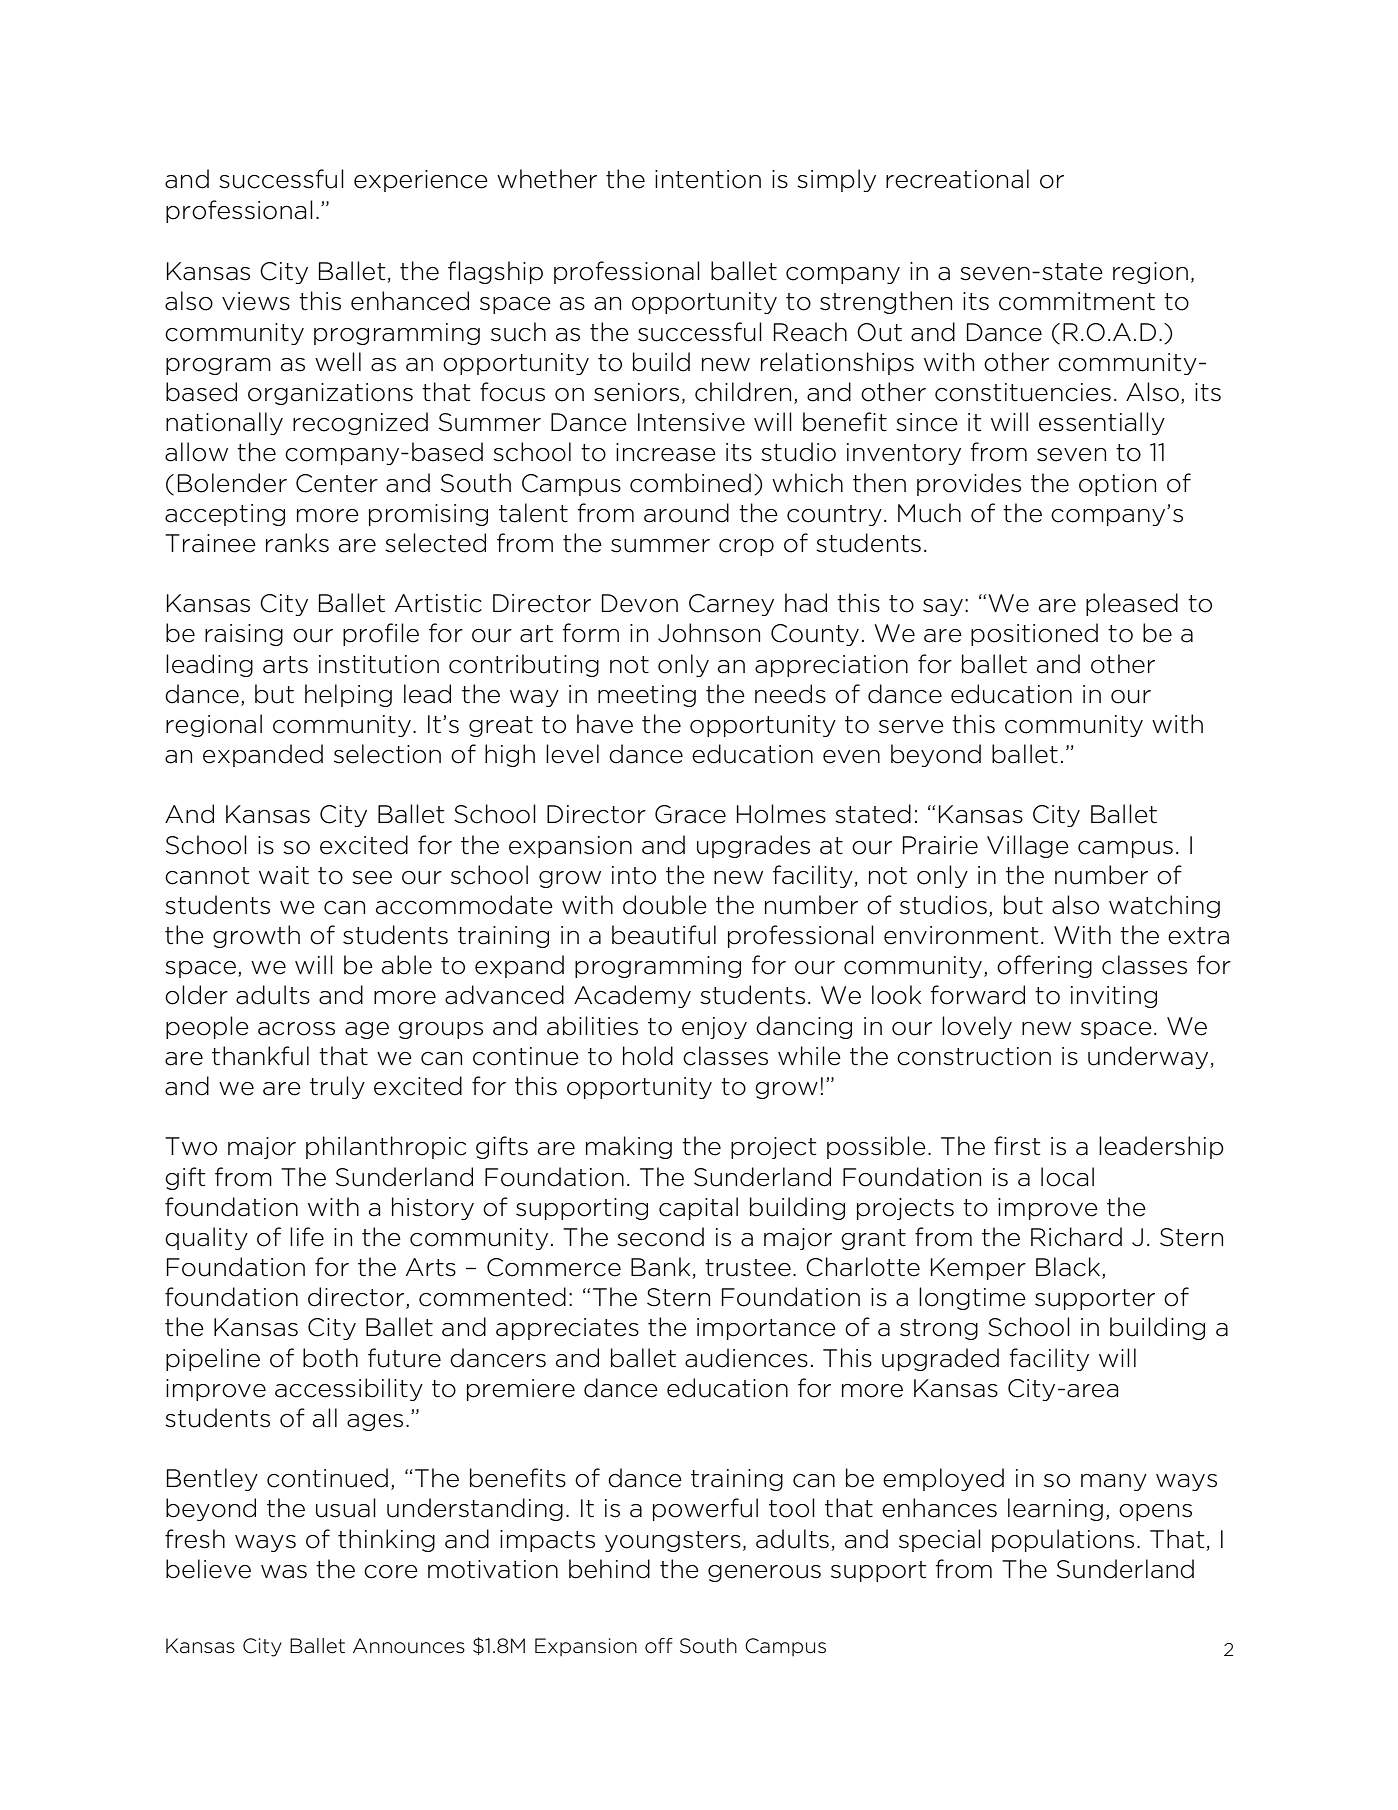 The height and width of the screenshot is (1810, 1398). What do you see at coordinates (708, 179) in the screenshot?
I see `intention` at bounding box center [708, 179].
